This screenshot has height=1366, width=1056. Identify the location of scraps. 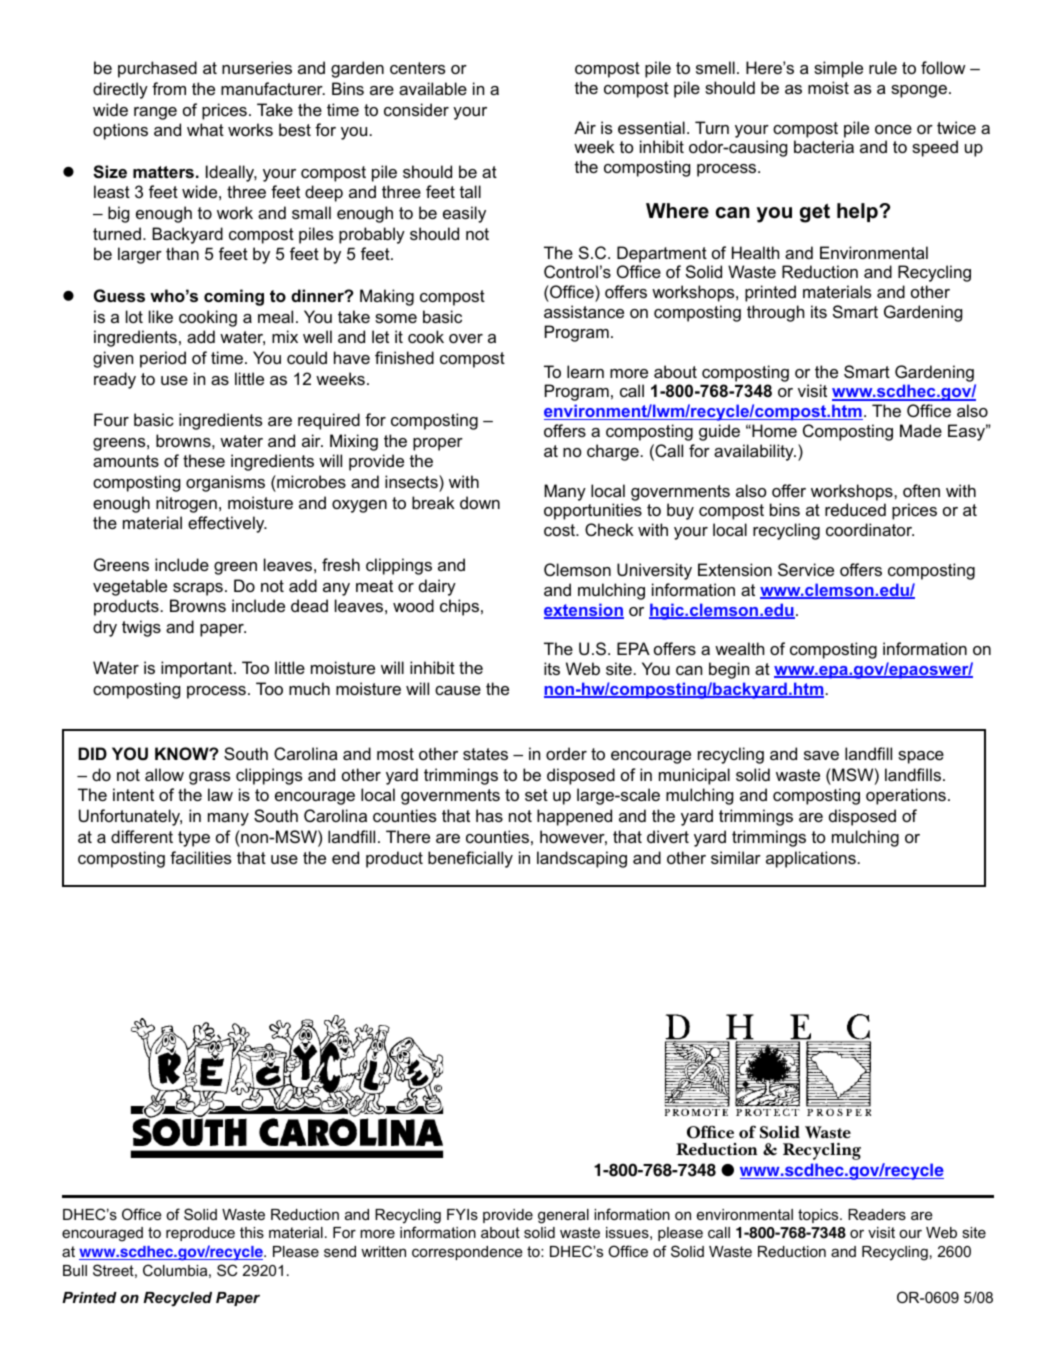
(198, 589).
